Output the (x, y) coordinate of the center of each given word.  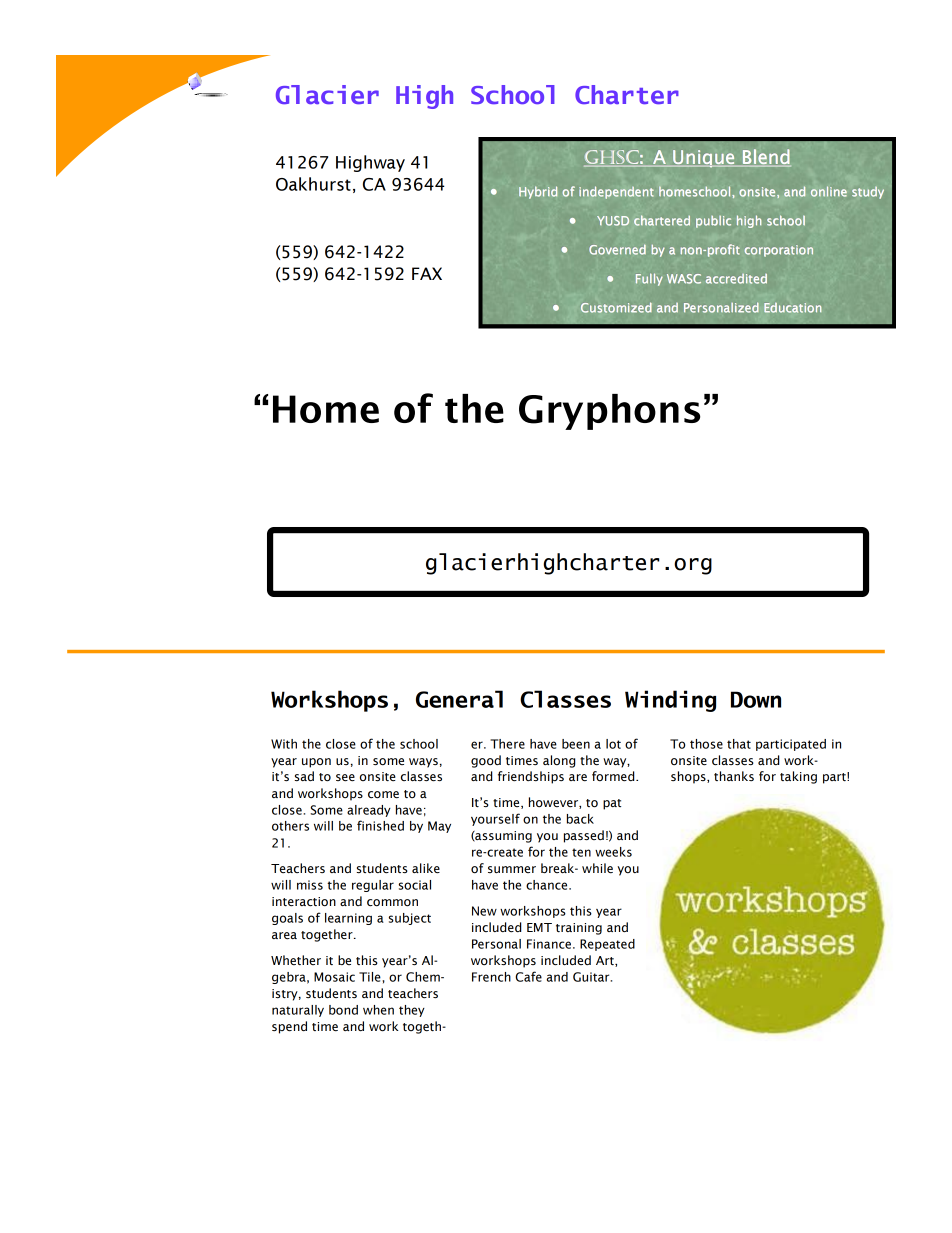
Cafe (528, 976)
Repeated (607, 945)
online (829, 191)
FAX (427, 273)
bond (343, 1010)
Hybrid (538, 192)
